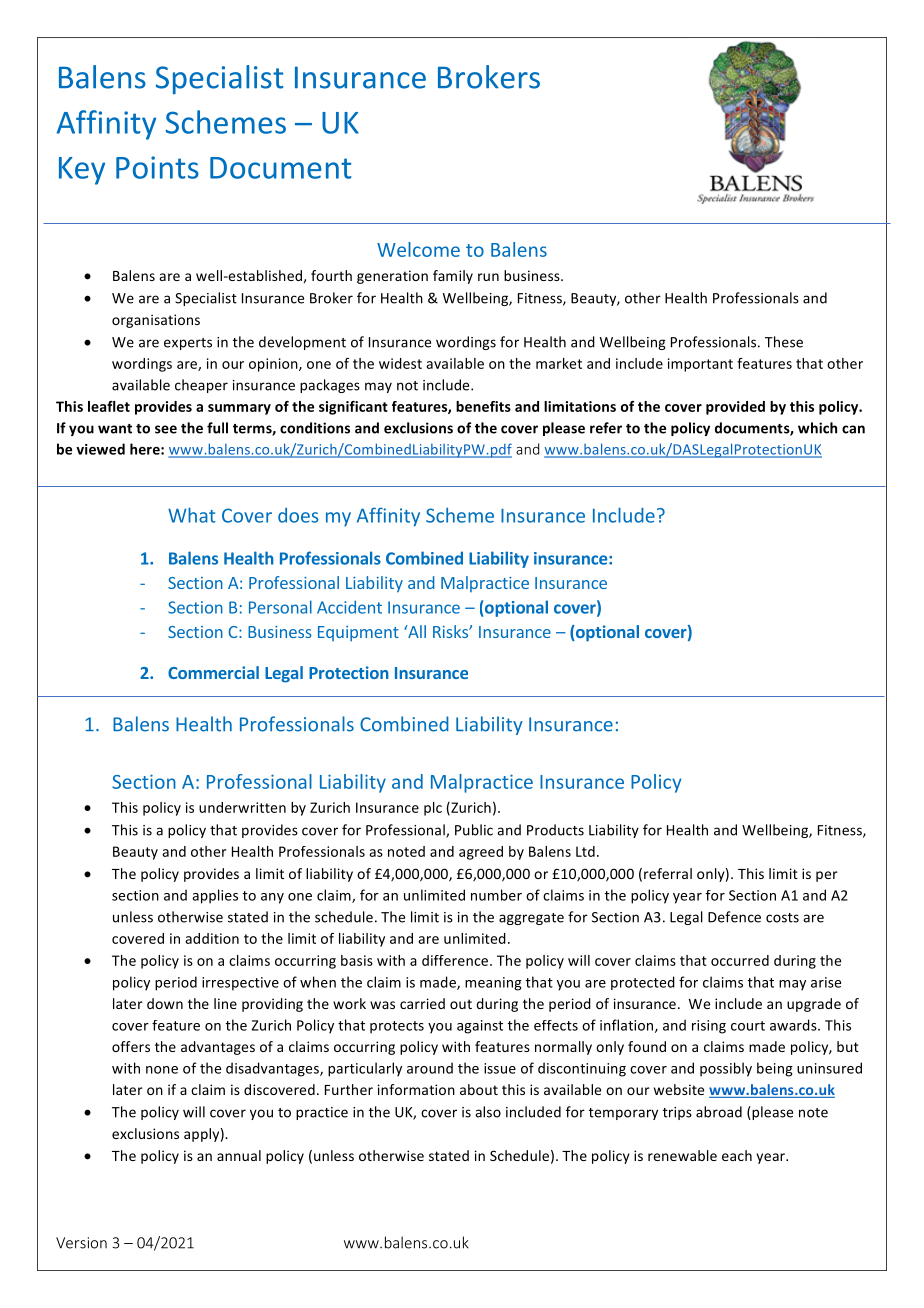 This page has height=1308, width=924. Describe the element at coordinates (418, 249) in the page. I see `Welcome` at that location.
